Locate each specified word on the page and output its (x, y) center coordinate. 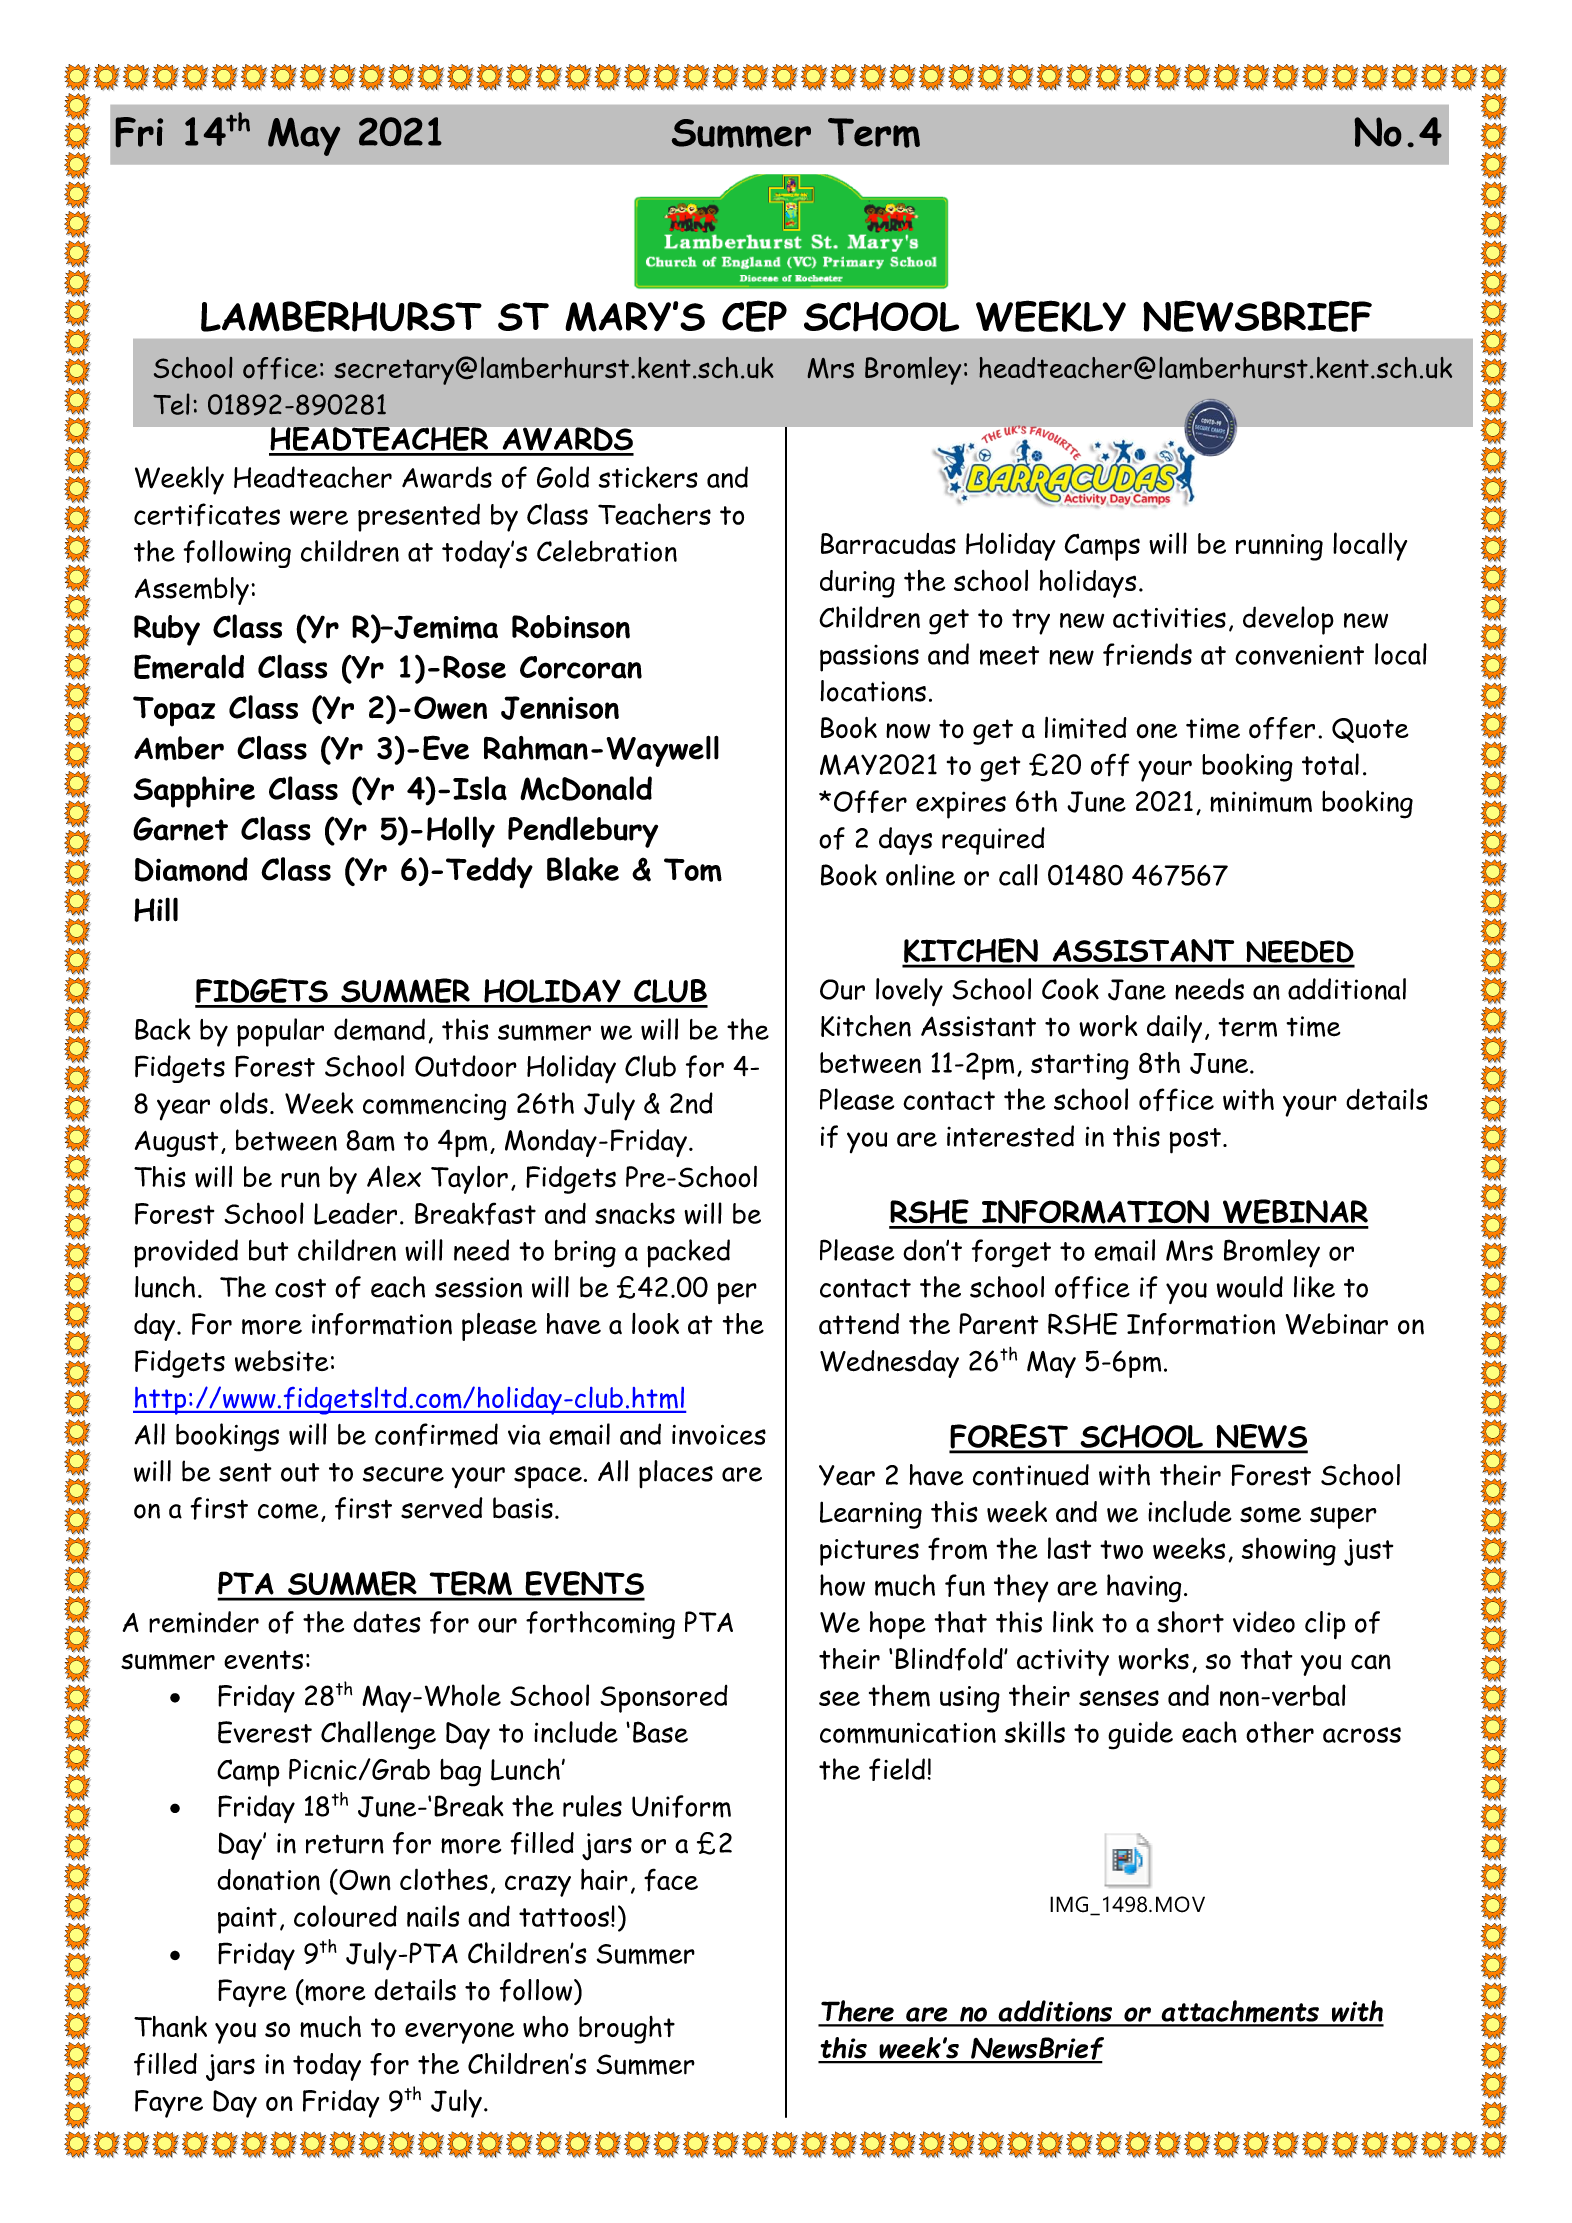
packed (688, 1253)
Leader (355, 1214)
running (1279, 547)
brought (627, 2030)
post (1195, 1141)
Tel (171, 404)
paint (247, 1920)
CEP (754, 316)
